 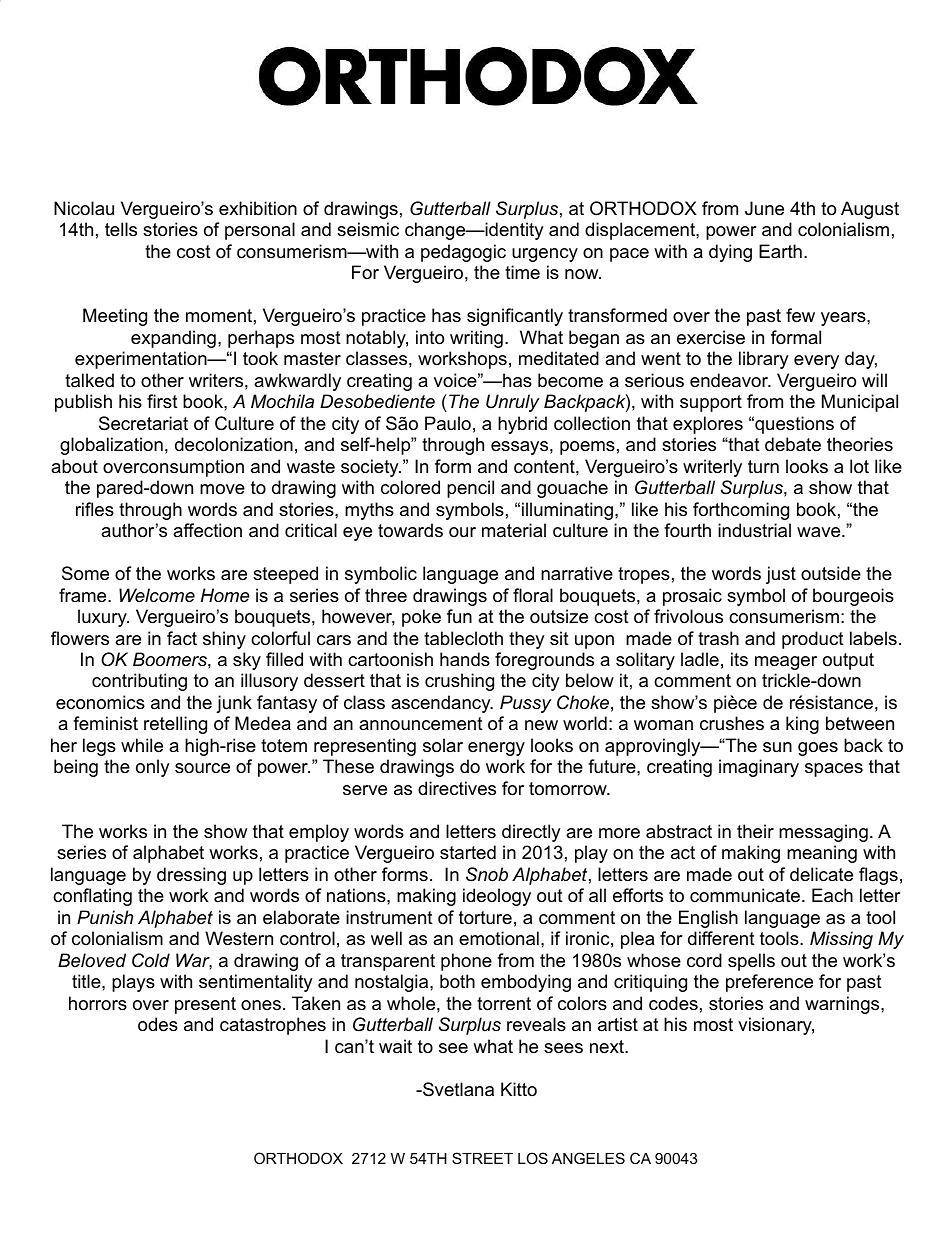 I want to click on Earth, so click(x=780, y=251).
